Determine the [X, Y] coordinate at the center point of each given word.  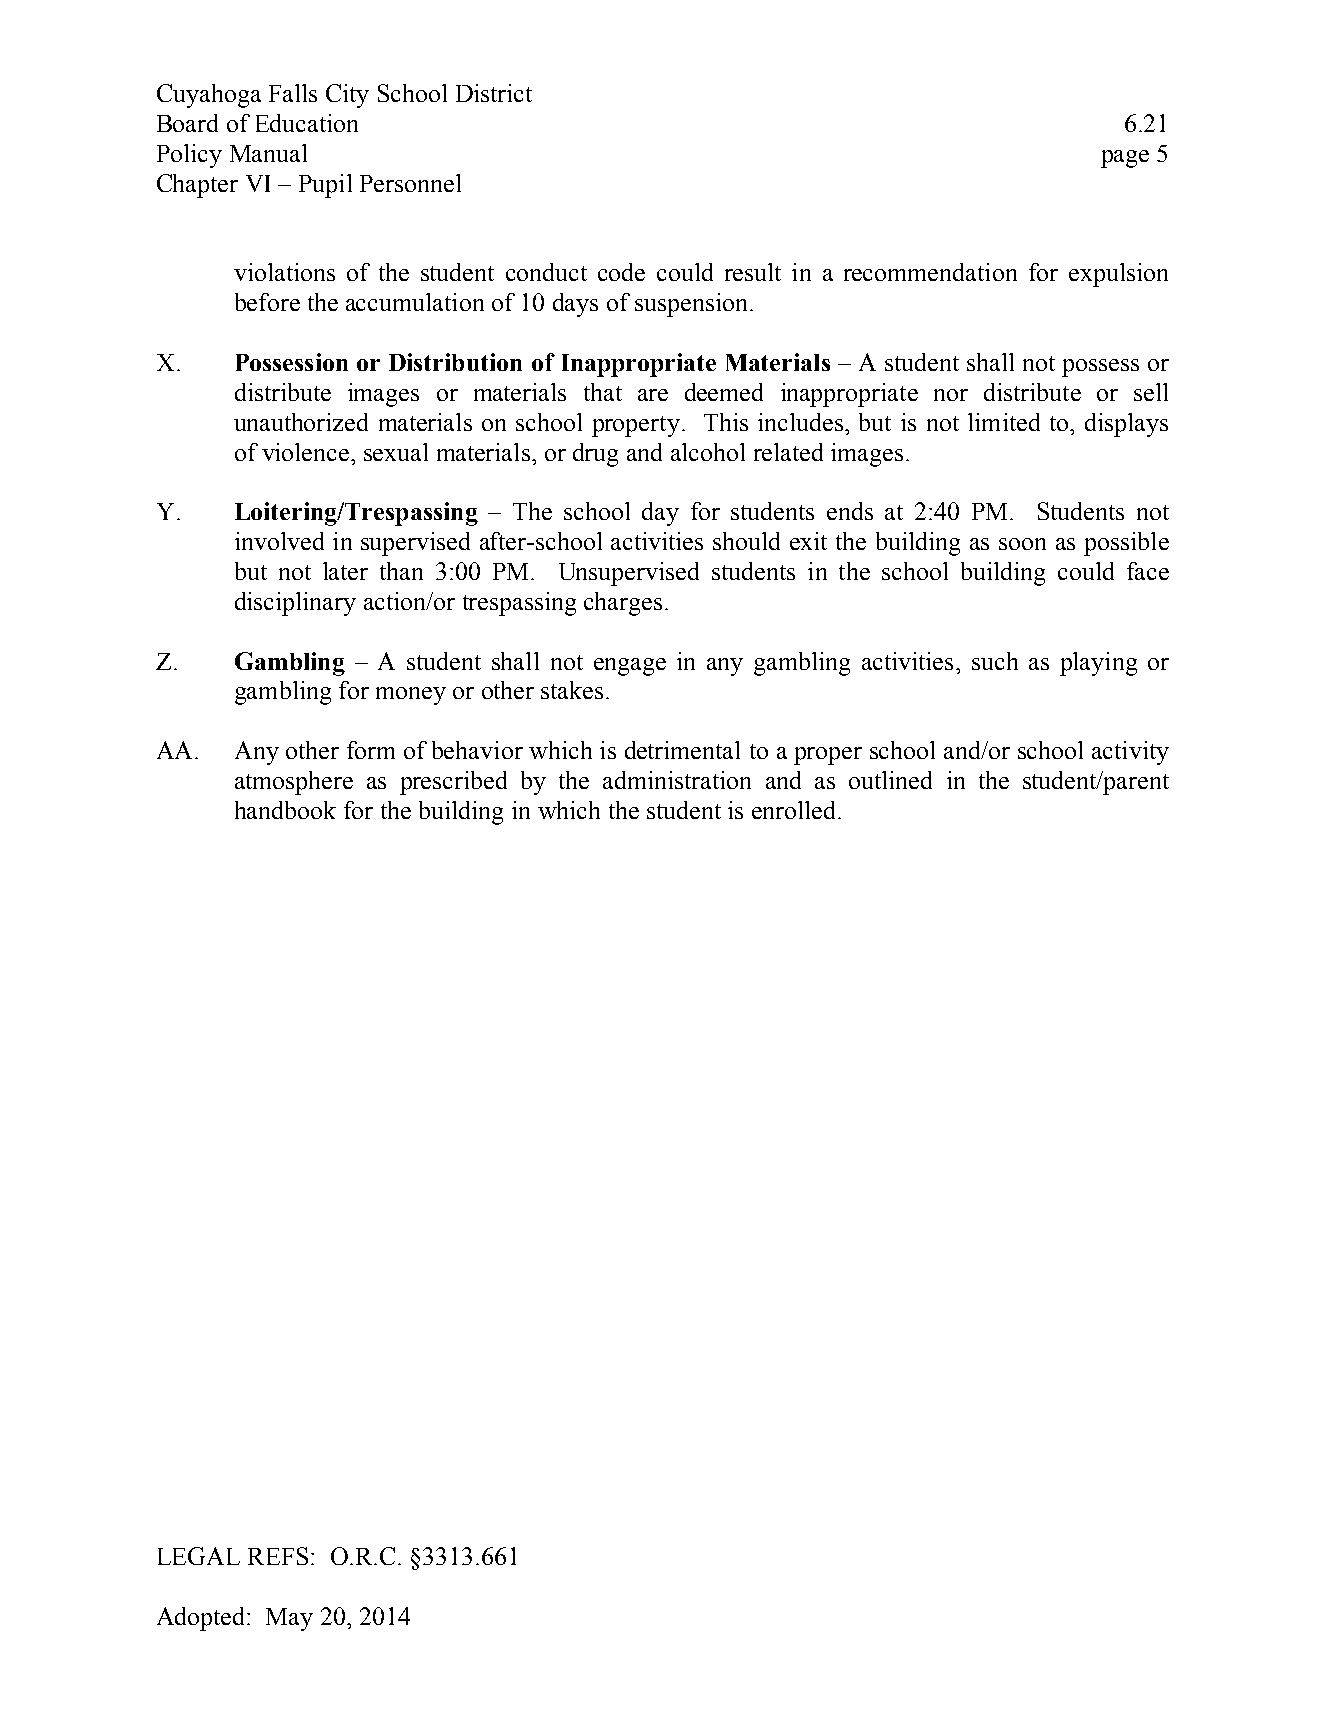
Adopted [202, 1619]
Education [307, 123]
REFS [278, 1556]
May [289, 1619]
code [621, 272]
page [1125, 159]
